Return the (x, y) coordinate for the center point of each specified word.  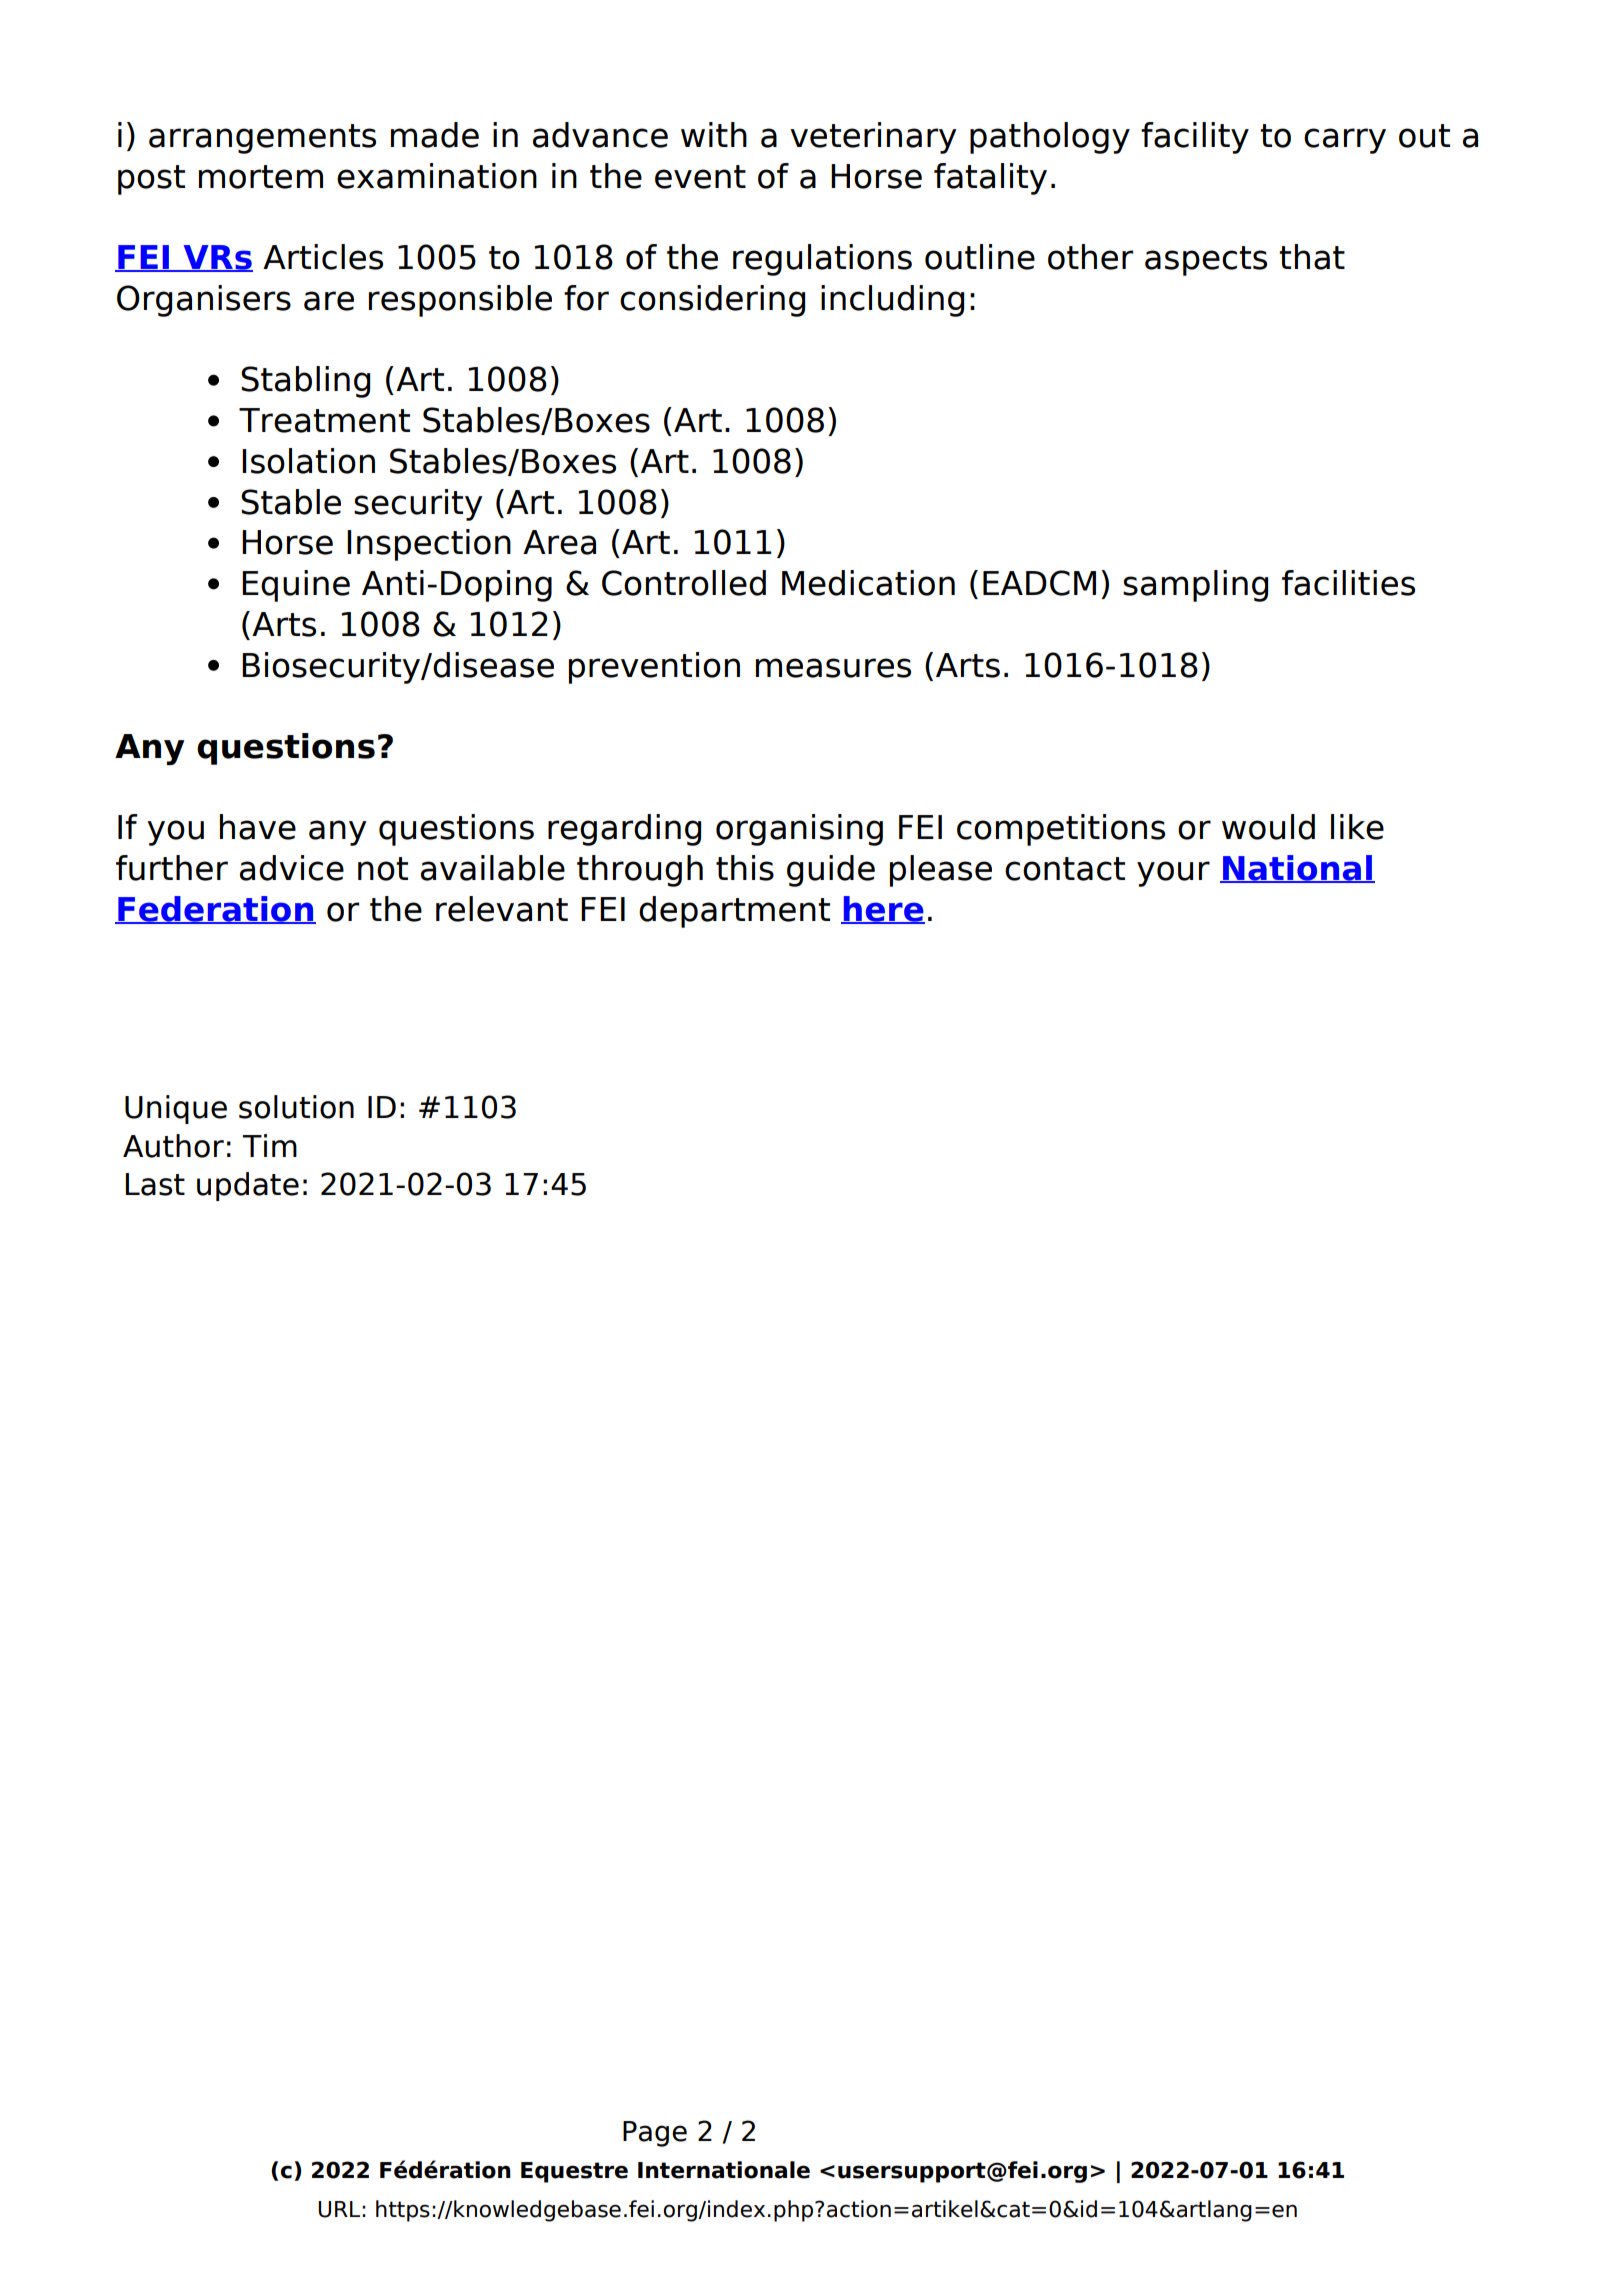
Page (655, 2134)
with (714, 134)
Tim (269, 1145)
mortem (261, 177)
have (258, 827)
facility (1195, 138)
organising (799, 830)
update (248, 1186)
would (1268, 827)
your (1173, 874)
